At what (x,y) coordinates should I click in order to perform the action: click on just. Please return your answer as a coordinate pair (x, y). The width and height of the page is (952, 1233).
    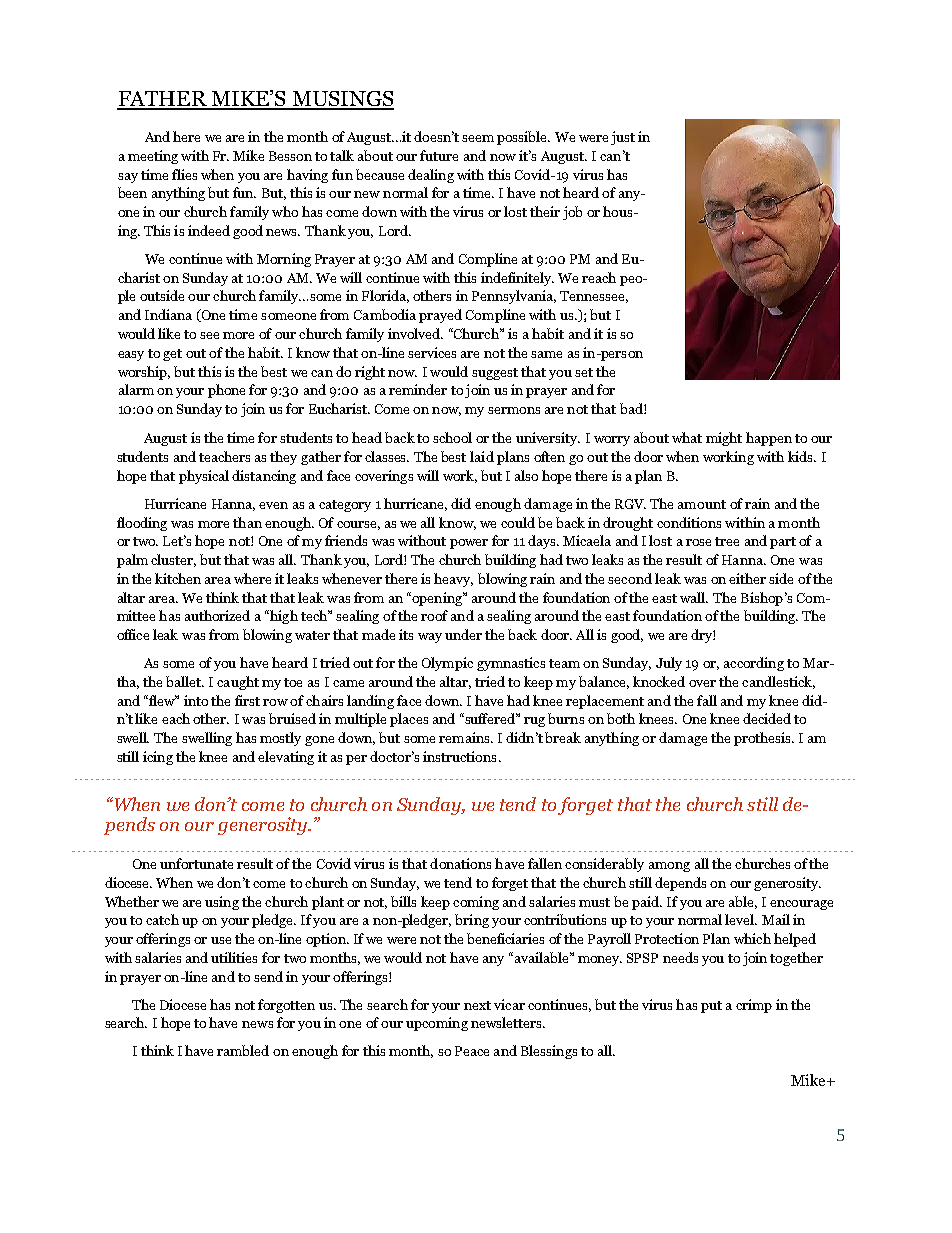
    Looking at the image, I should click on (623, 138).
